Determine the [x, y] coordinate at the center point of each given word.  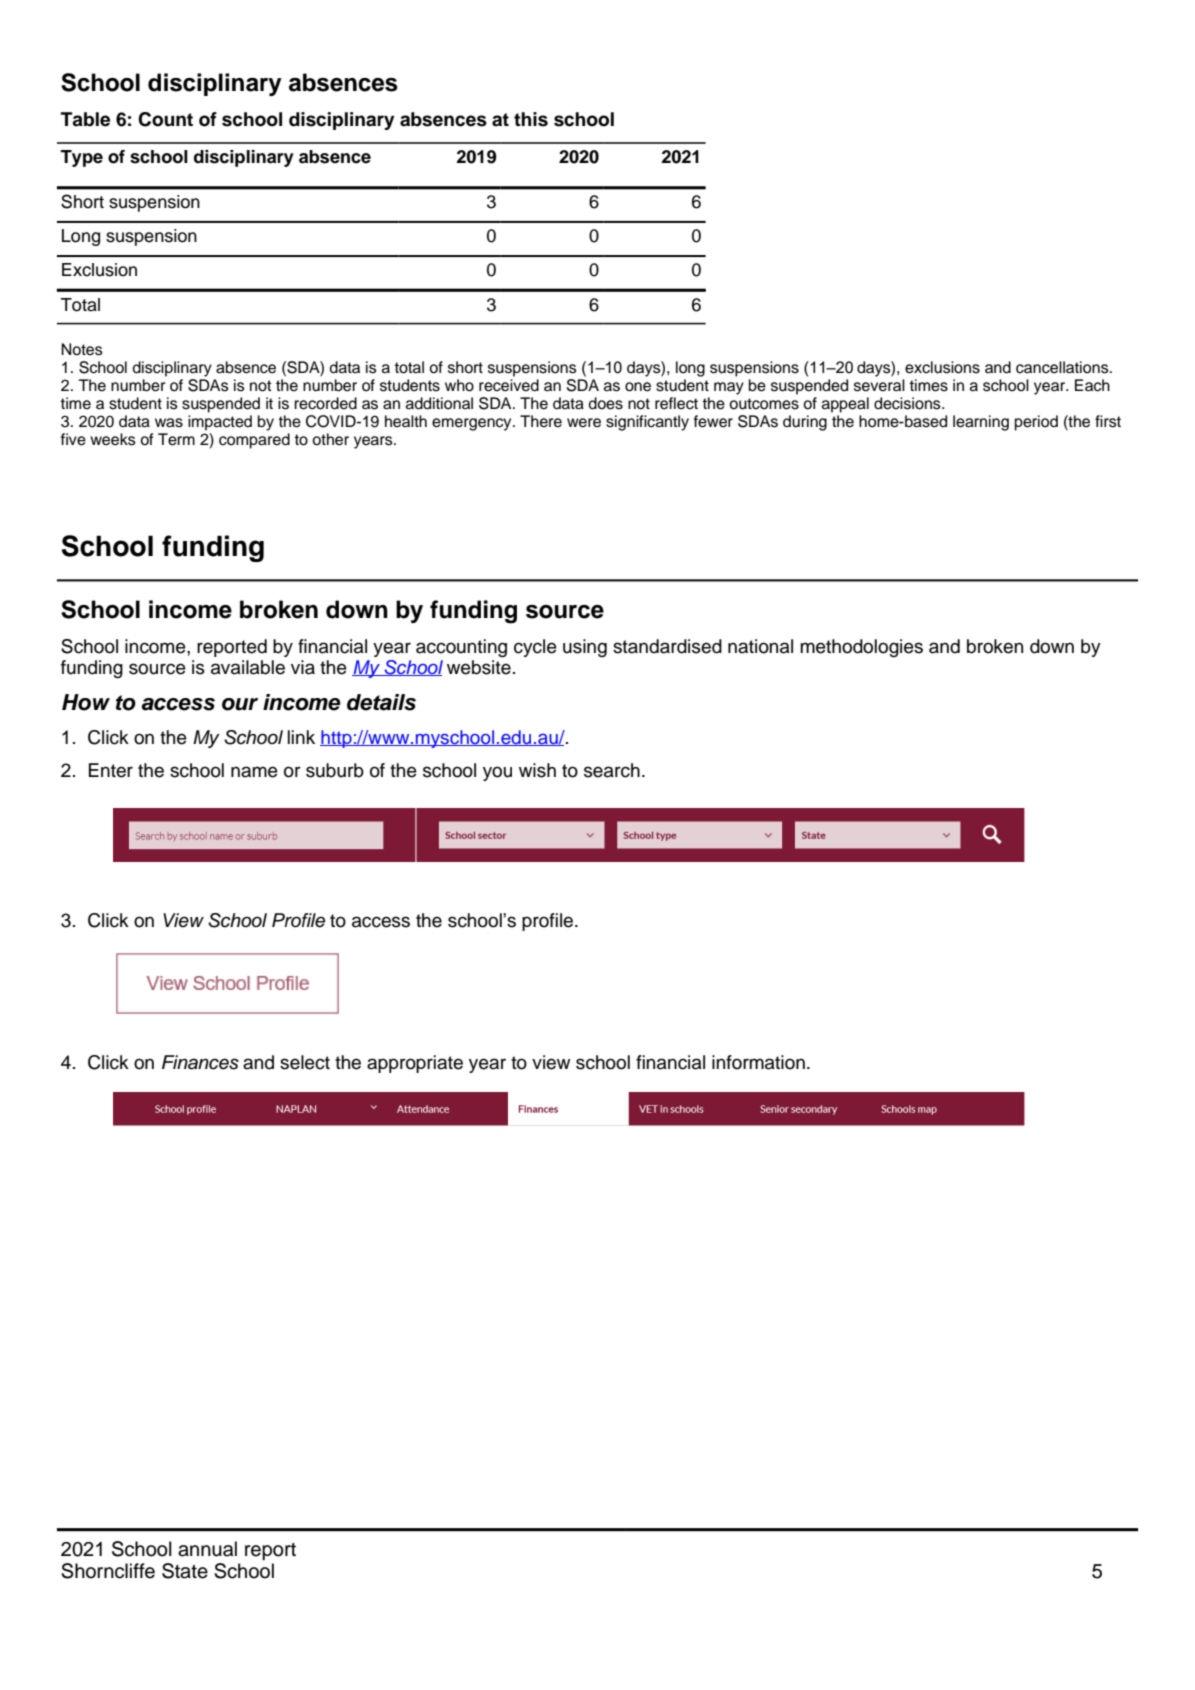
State [185, 1571]
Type [81, 158]
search [612, 770]
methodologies [861, 648]
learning [981, 423]
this [531, 119]
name [254, 772]
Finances [200, 1062]
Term [176, 439]
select [305, 1062]
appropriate [415, 1064]
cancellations [1063, 367]
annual [207, 1549]
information [758, 1062]
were [584, 423]
